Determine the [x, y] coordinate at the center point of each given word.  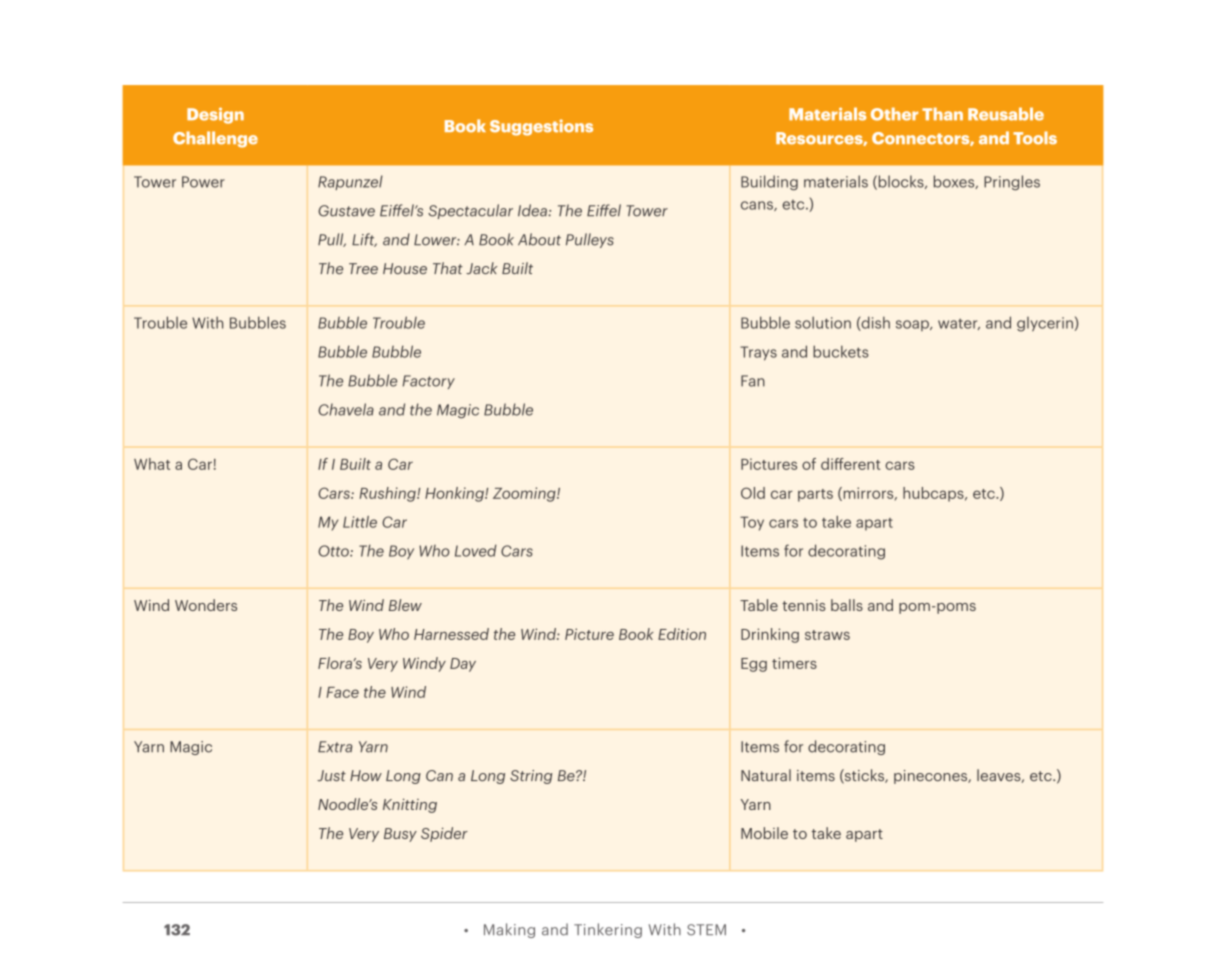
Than [942, 114]
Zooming [525, 494]
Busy [400, 835]
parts [815, 495]
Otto [334, 551]
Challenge [215, 139]
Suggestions [541, 127]
